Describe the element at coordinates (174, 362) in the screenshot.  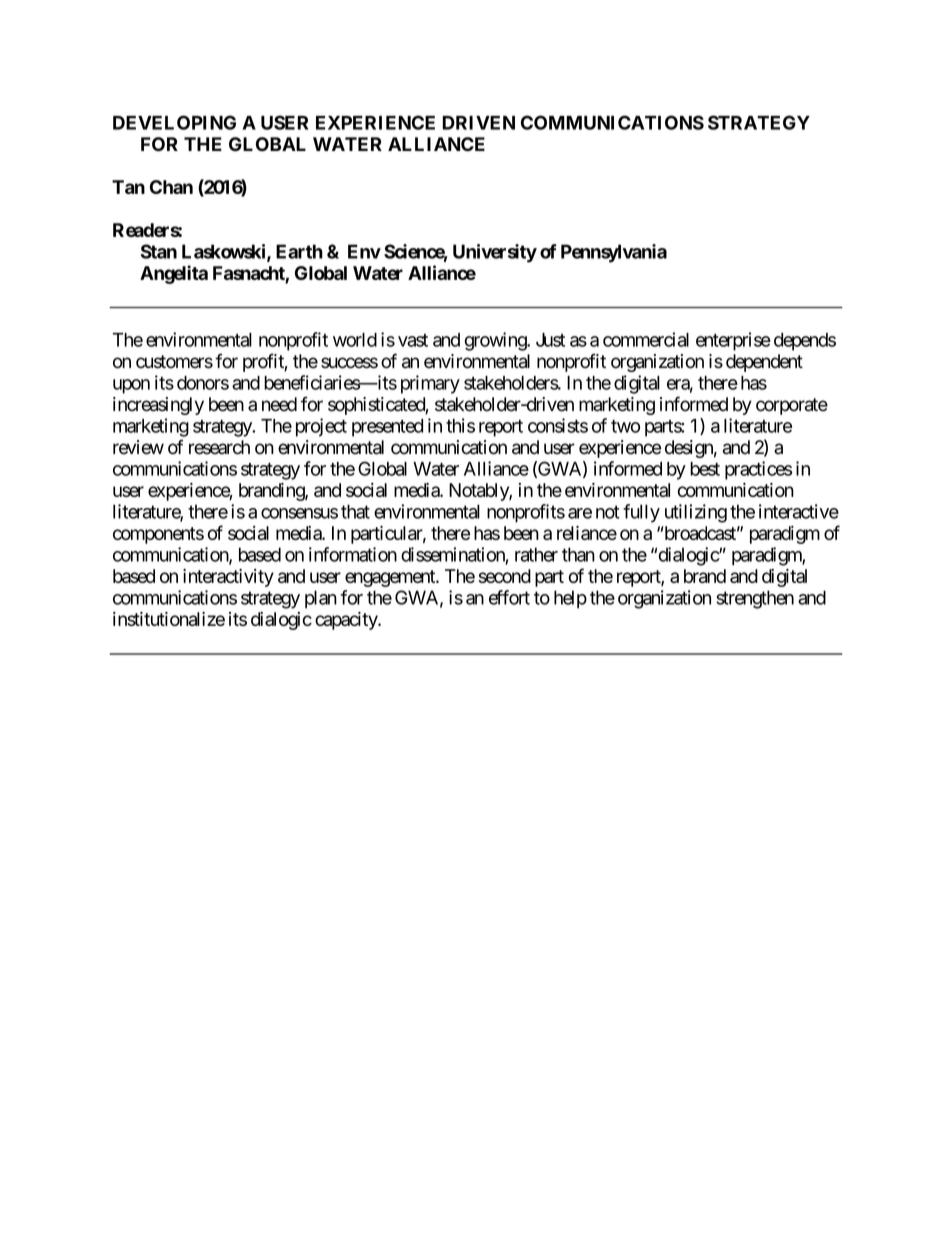
I see `customers` at that location.
